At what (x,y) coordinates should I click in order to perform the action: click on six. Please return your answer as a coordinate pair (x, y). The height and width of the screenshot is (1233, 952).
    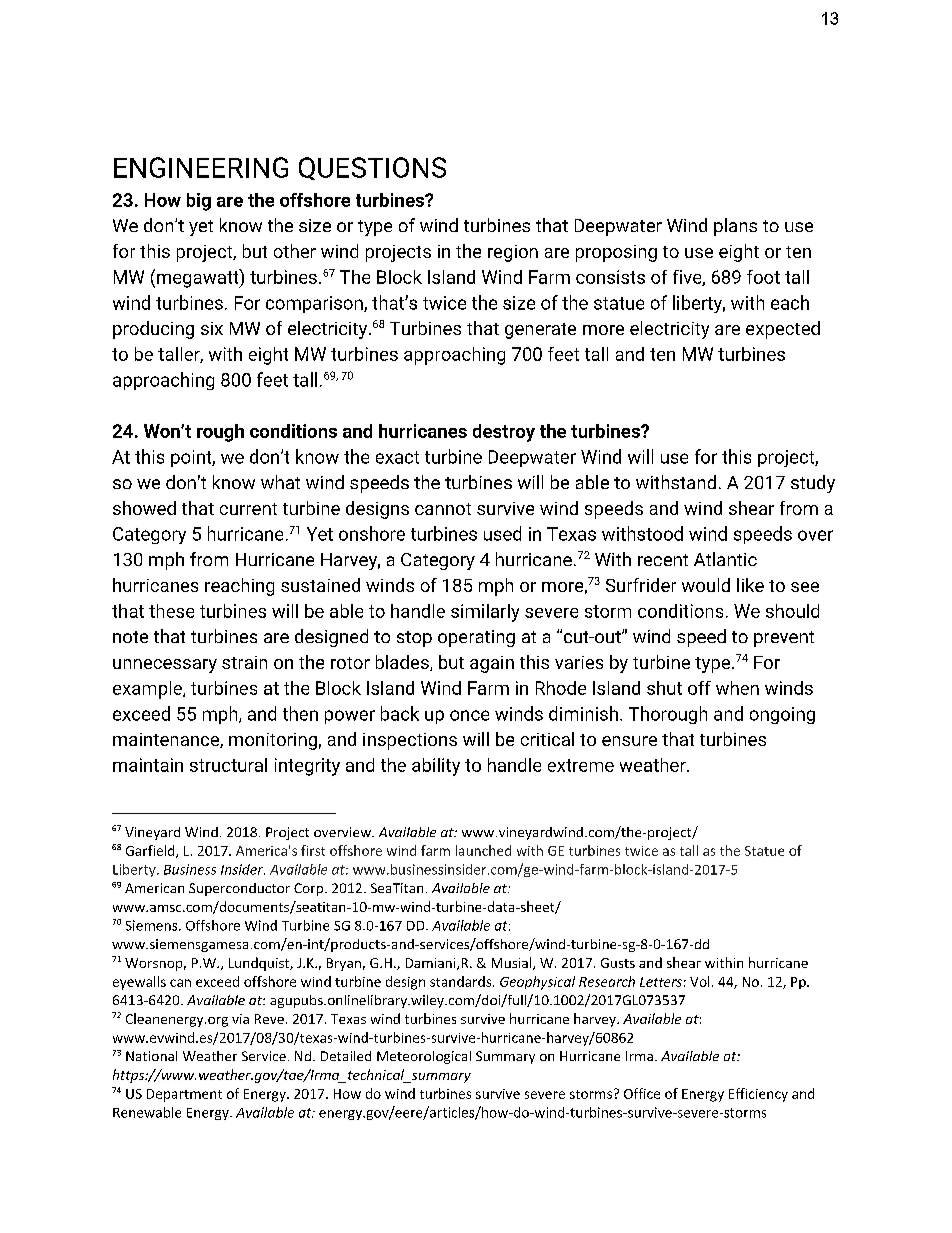
    Looking at the image, I should click on (212, 328).
